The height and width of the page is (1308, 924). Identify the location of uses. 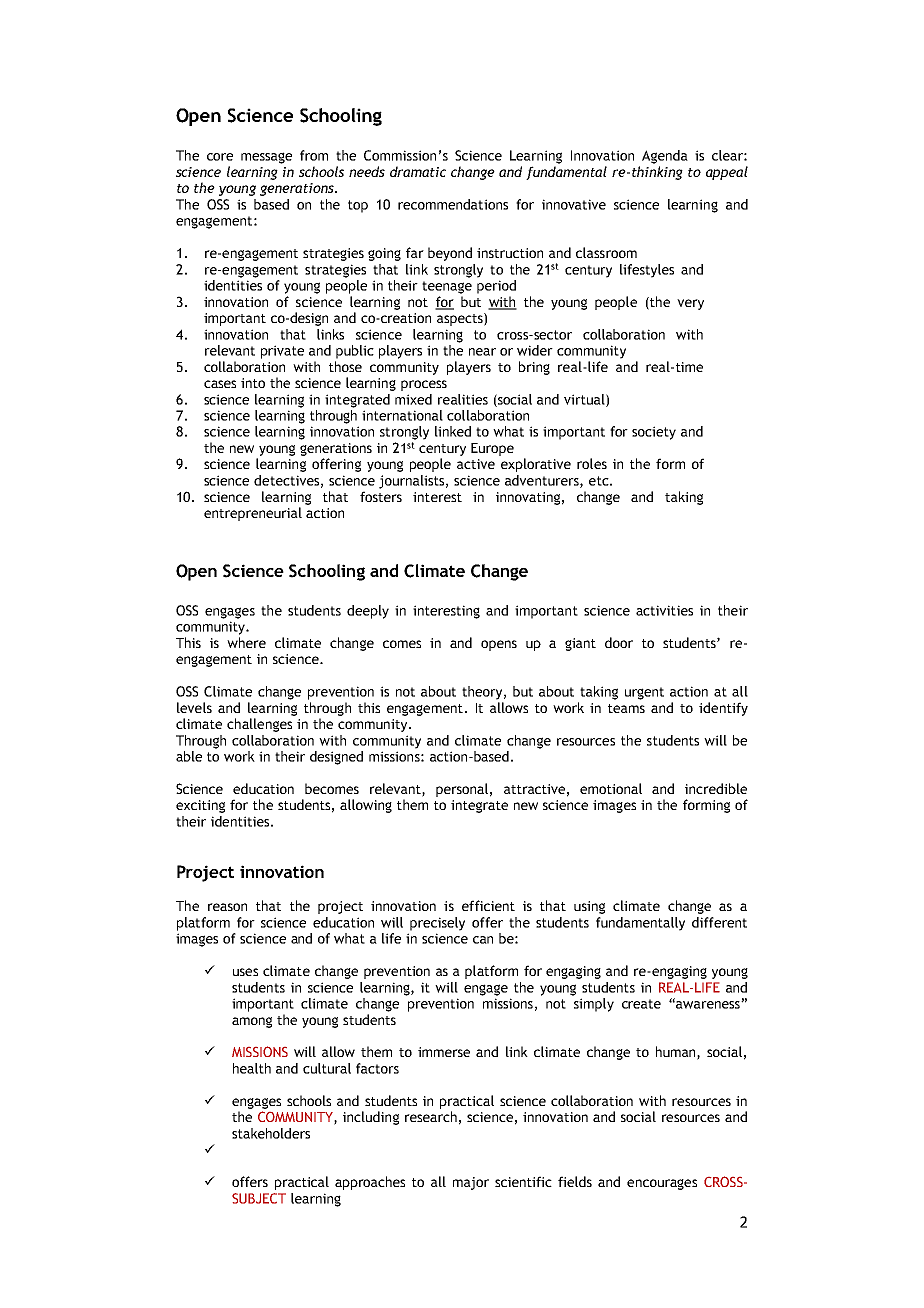
(245, 972).
